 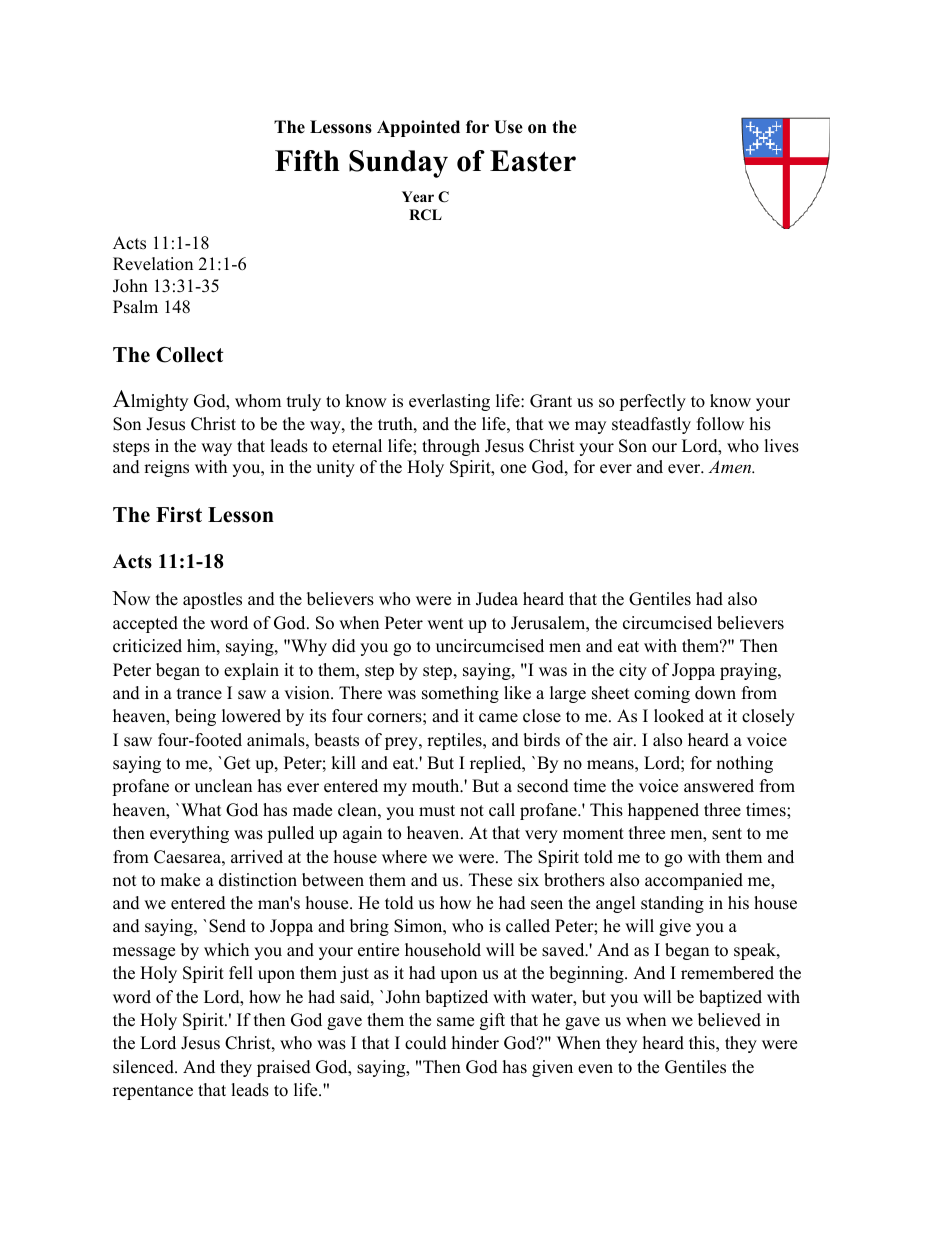 What do you see at coordinates (455, 741) in the screenshot?
I see `reptiles` at bounding box center [455, 741].
